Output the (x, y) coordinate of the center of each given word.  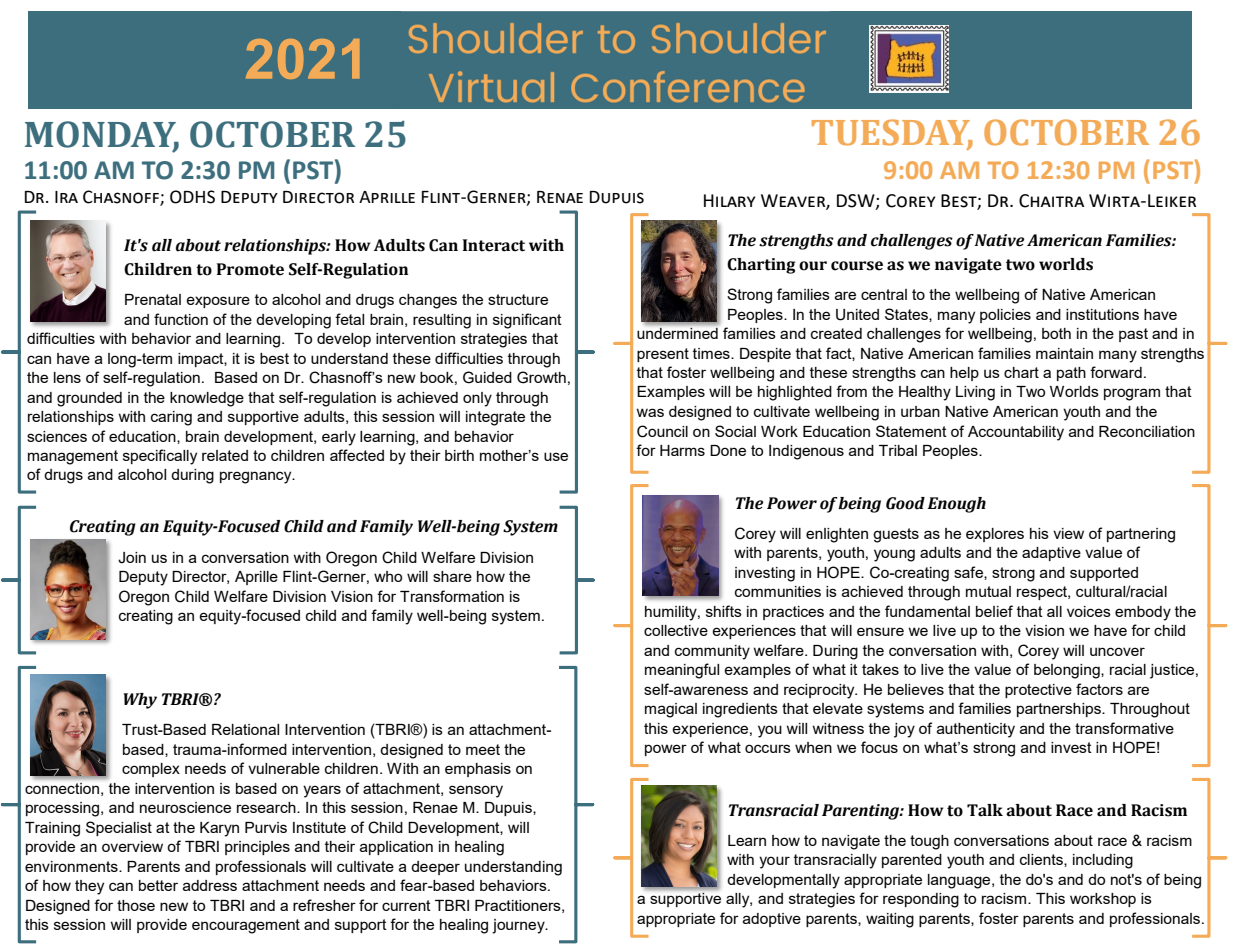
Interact (494, 245)
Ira (66, 197)
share (452, 576)
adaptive (1051, 554)
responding (921, 900)
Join (132, 558)
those (136, 905)
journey (519, 926)
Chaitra (1051, 201)
